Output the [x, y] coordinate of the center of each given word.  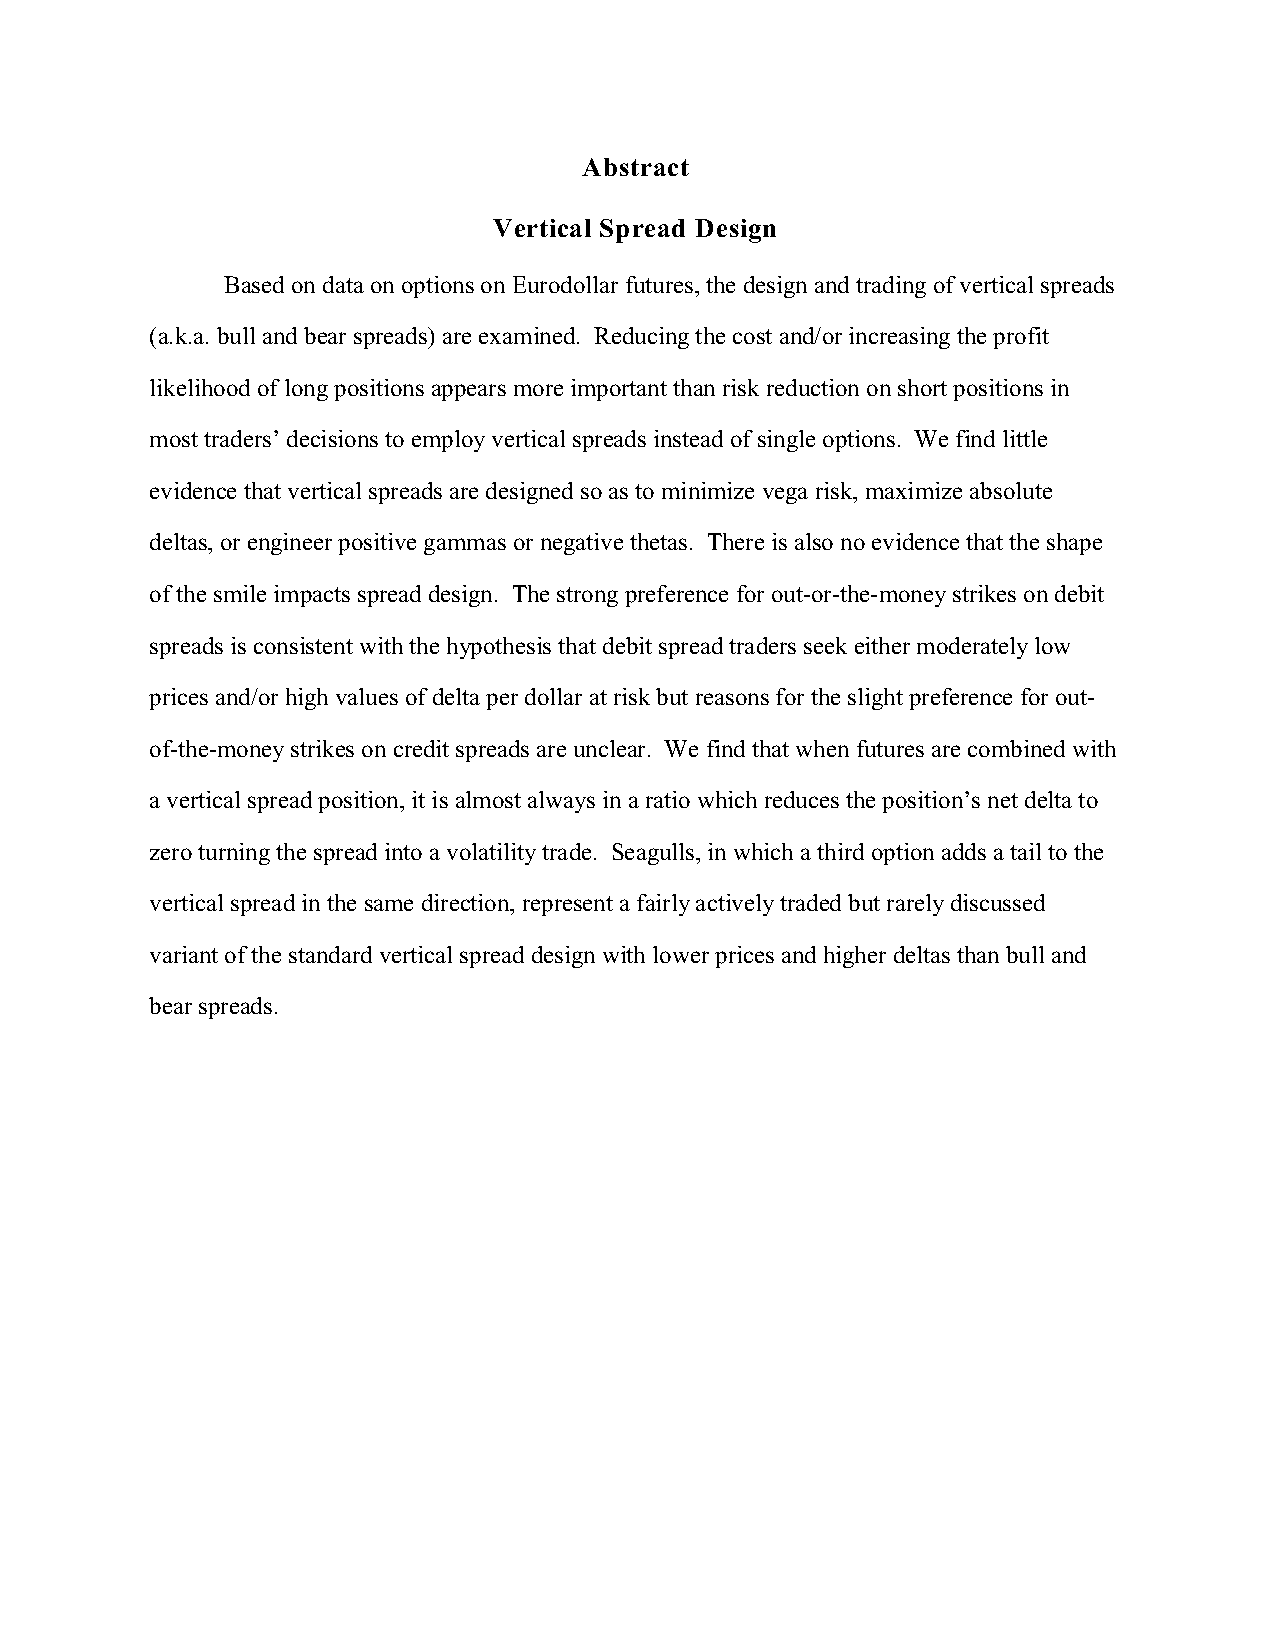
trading [891, 287]
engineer [290, 544]
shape [1074, 544]
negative [582, 544]
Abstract [635, 167]
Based [254, 284]
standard [330, 954]
